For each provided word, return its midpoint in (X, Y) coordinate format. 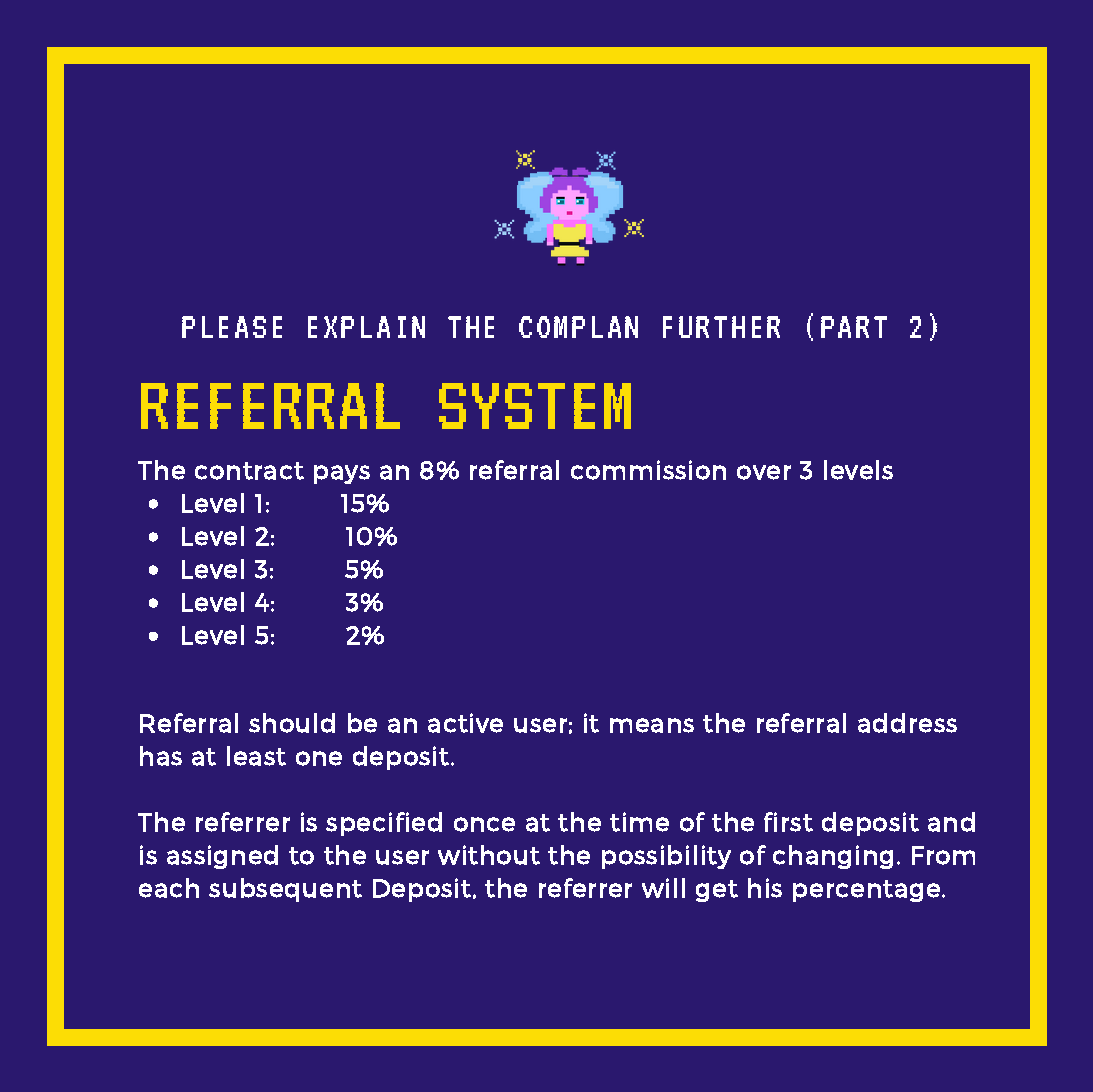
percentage (866, 891)
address (907, 723)
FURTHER (721, 327)
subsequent (285, 890)
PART (854, 327)
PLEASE (232, 327)
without (489, 855)
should (292, 723)
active (465, 723)
